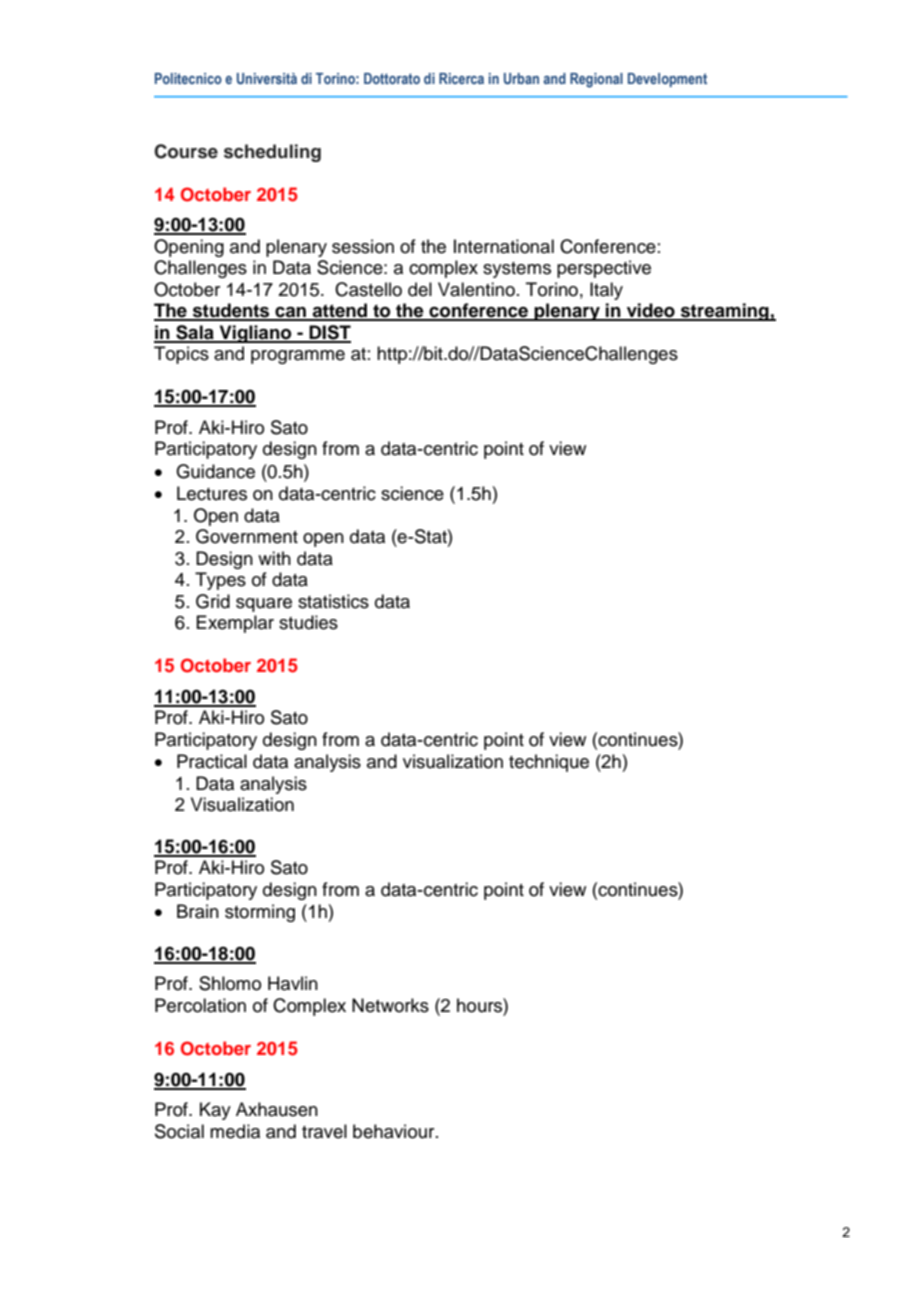  I want to click on studies, so click(308, 622).
